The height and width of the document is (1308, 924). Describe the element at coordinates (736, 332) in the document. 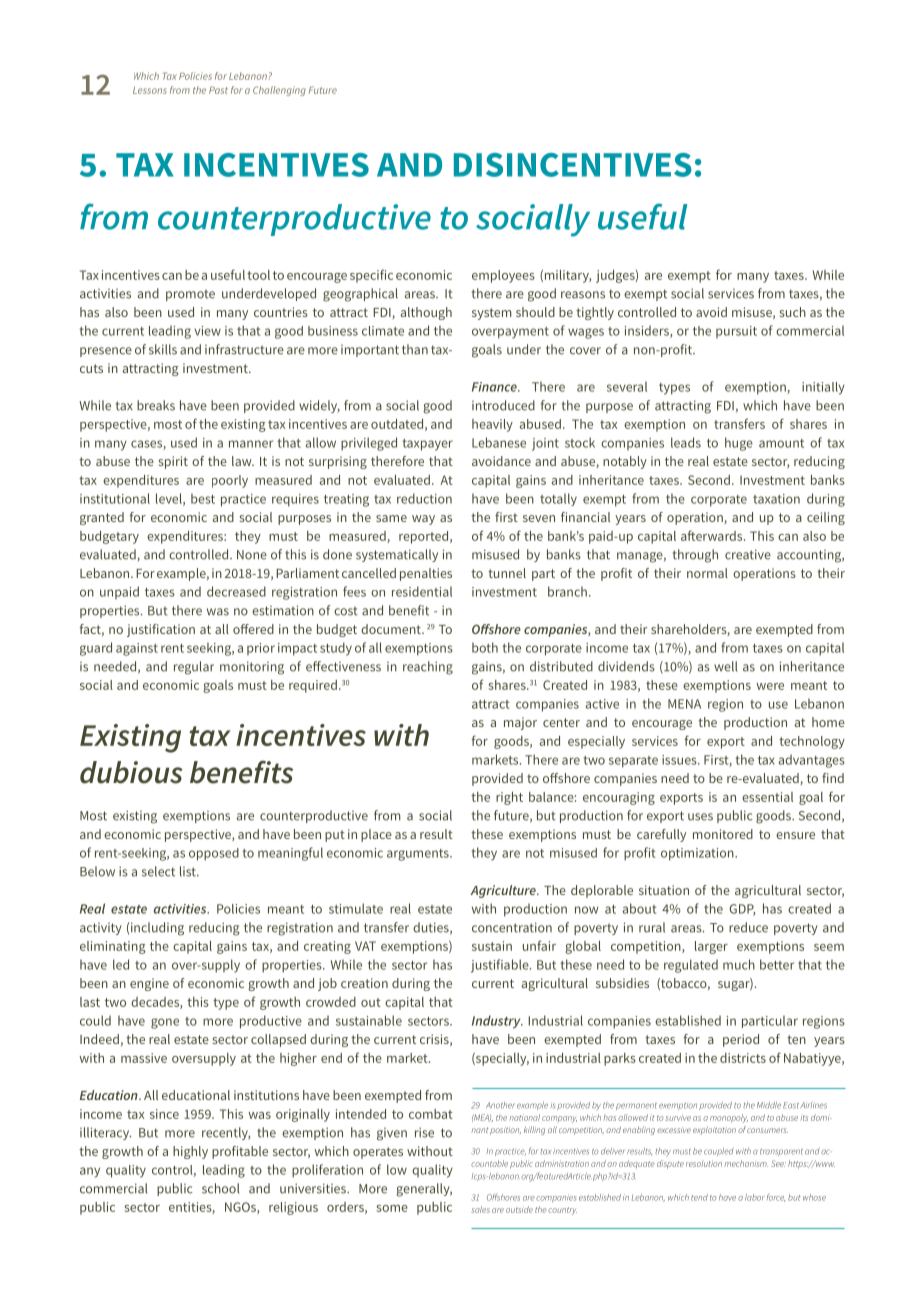

I see `pursuit` at that location.
